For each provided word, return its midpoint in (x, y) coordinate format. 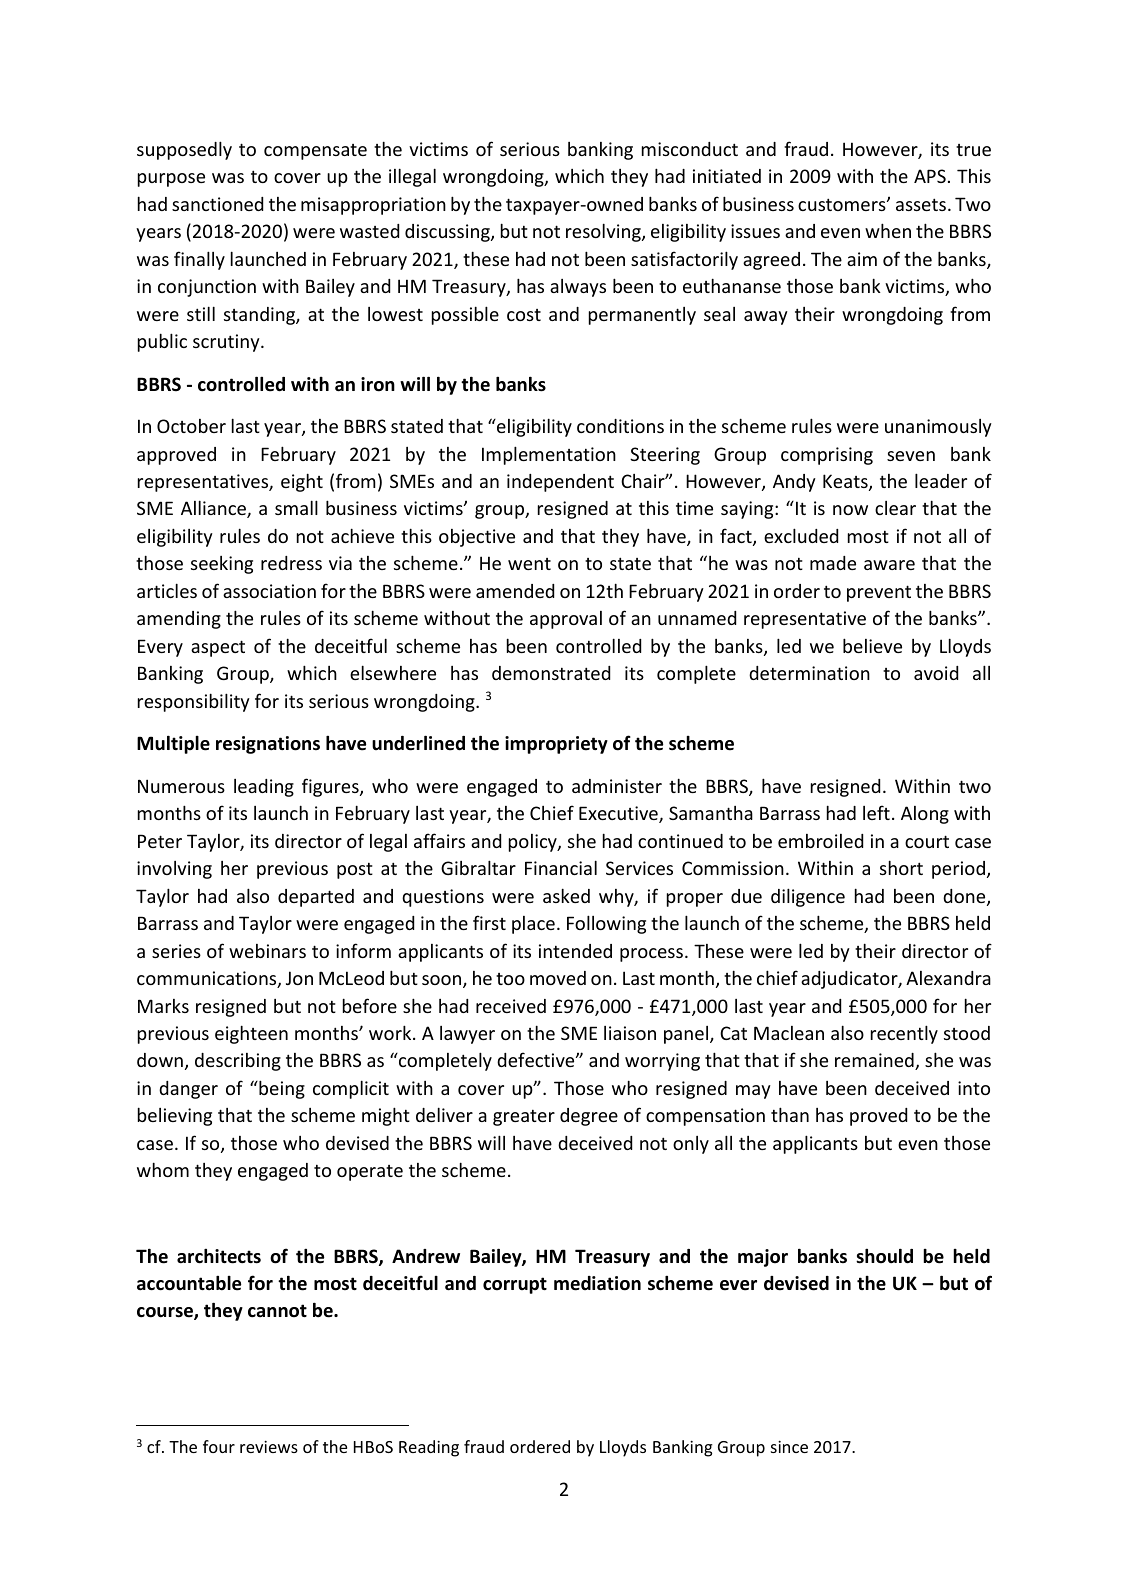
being (281, 1089)
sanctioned (217, 204)
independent (560, 483)
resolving (604, 232)
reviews (269, 1446)
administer (617, 786)
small (296, 507)
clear (895, 508)
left (876, 812)
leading (264, 788)
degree (589, 1117)
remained (875, 1061)
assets (921, 204)
